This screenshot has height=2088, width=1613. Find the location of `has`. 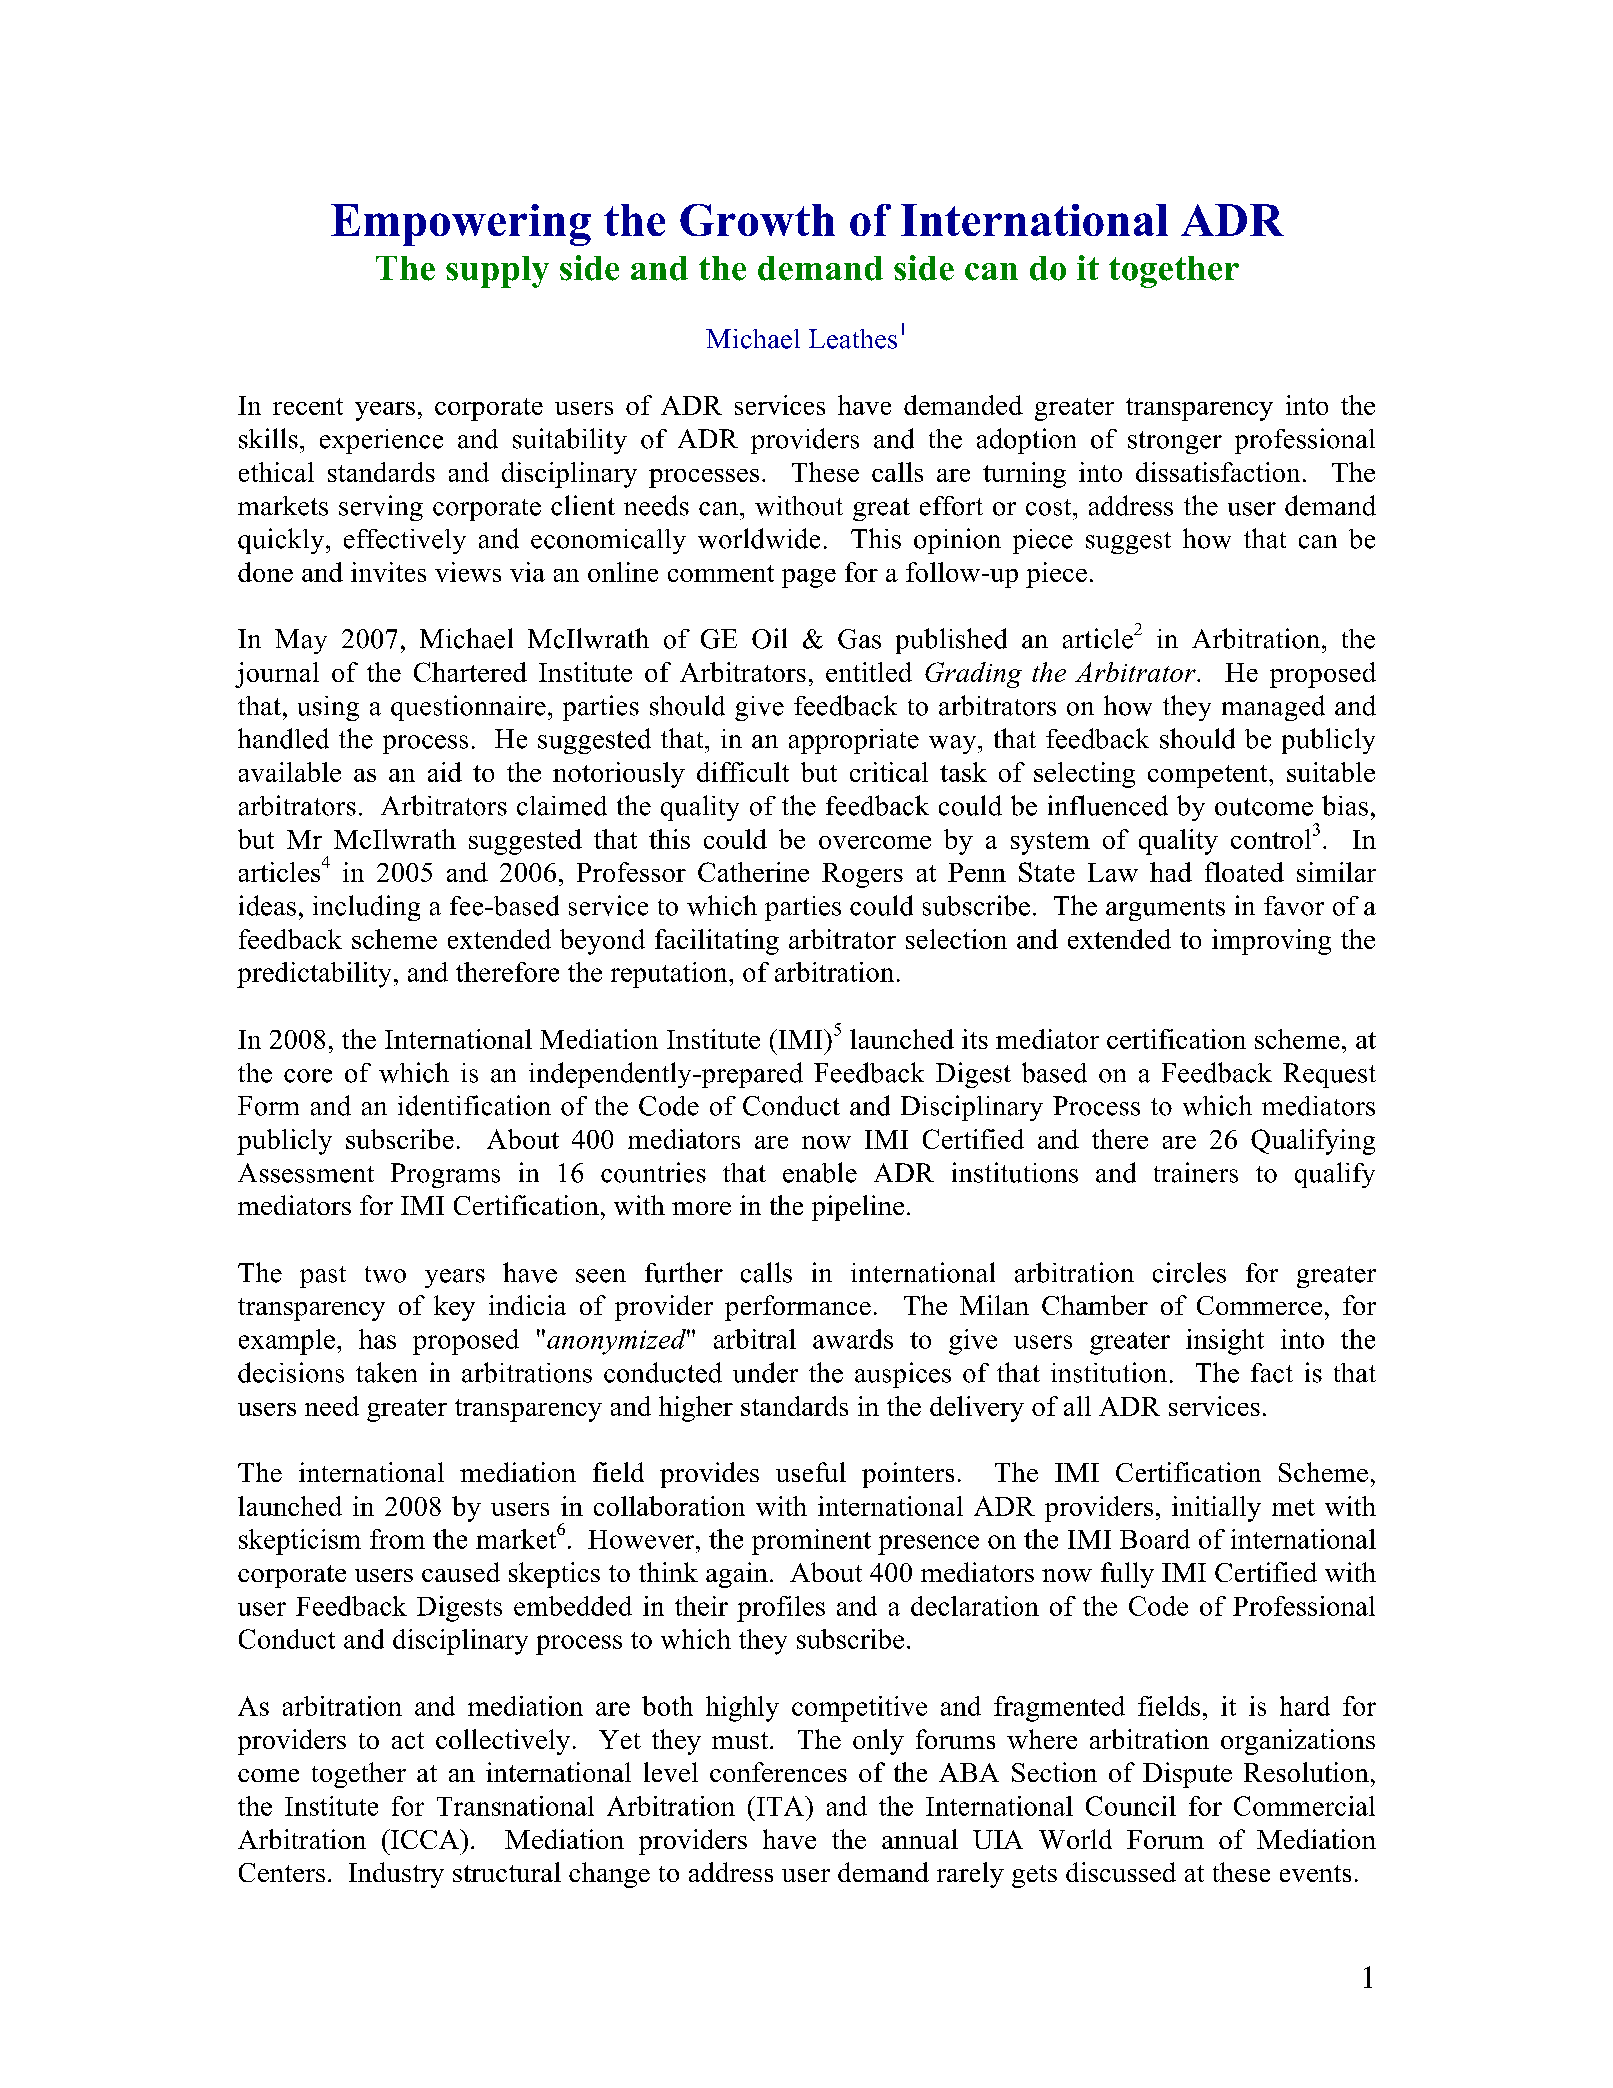

has is located at coordinates (377, 1339).
